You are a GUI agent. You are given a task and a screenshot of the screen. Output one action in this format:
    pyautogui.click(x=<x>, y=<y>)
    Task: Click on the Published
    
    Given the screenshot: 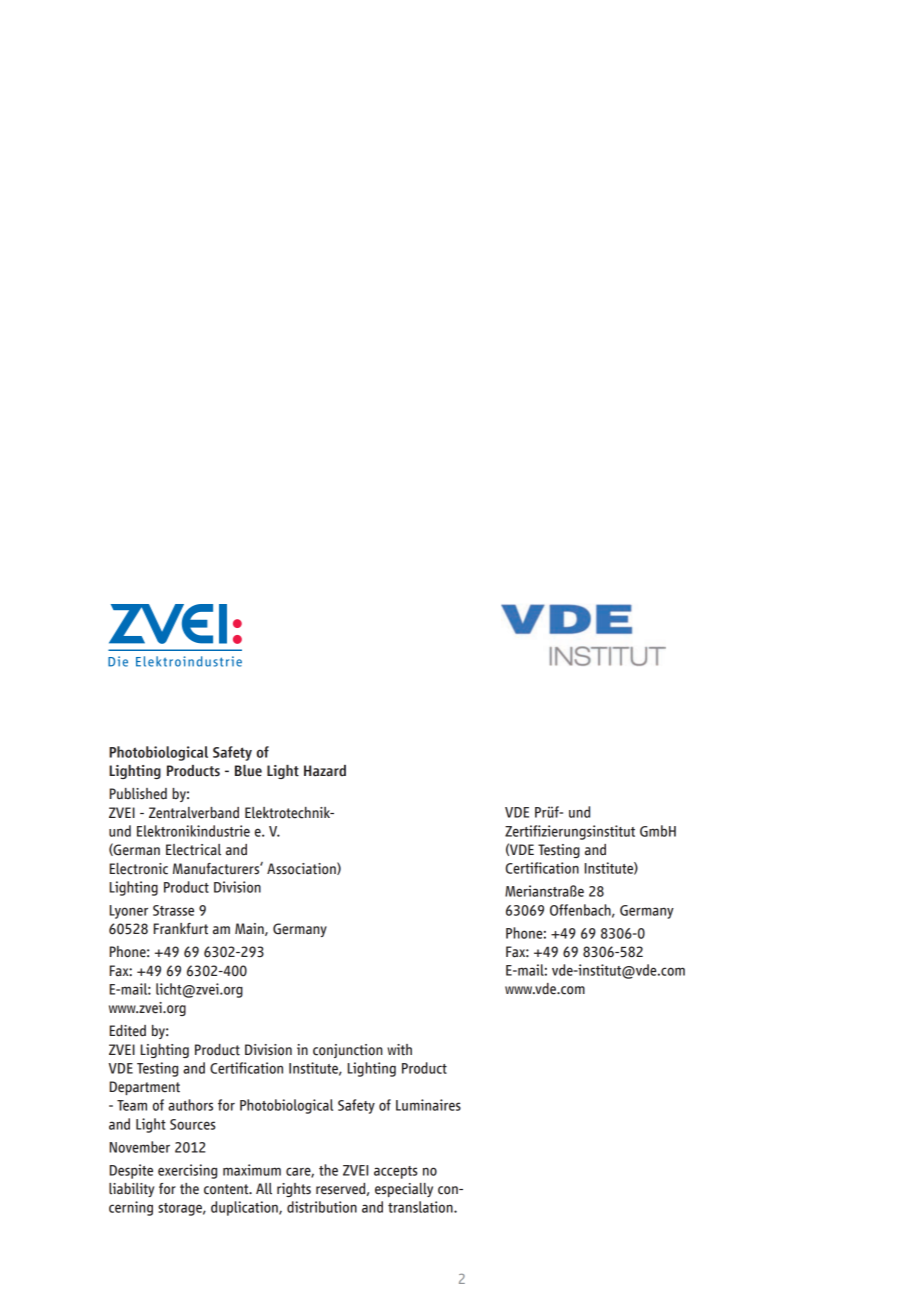 What is the action you would take?
    pyautogui.click(x=138, y=794)
